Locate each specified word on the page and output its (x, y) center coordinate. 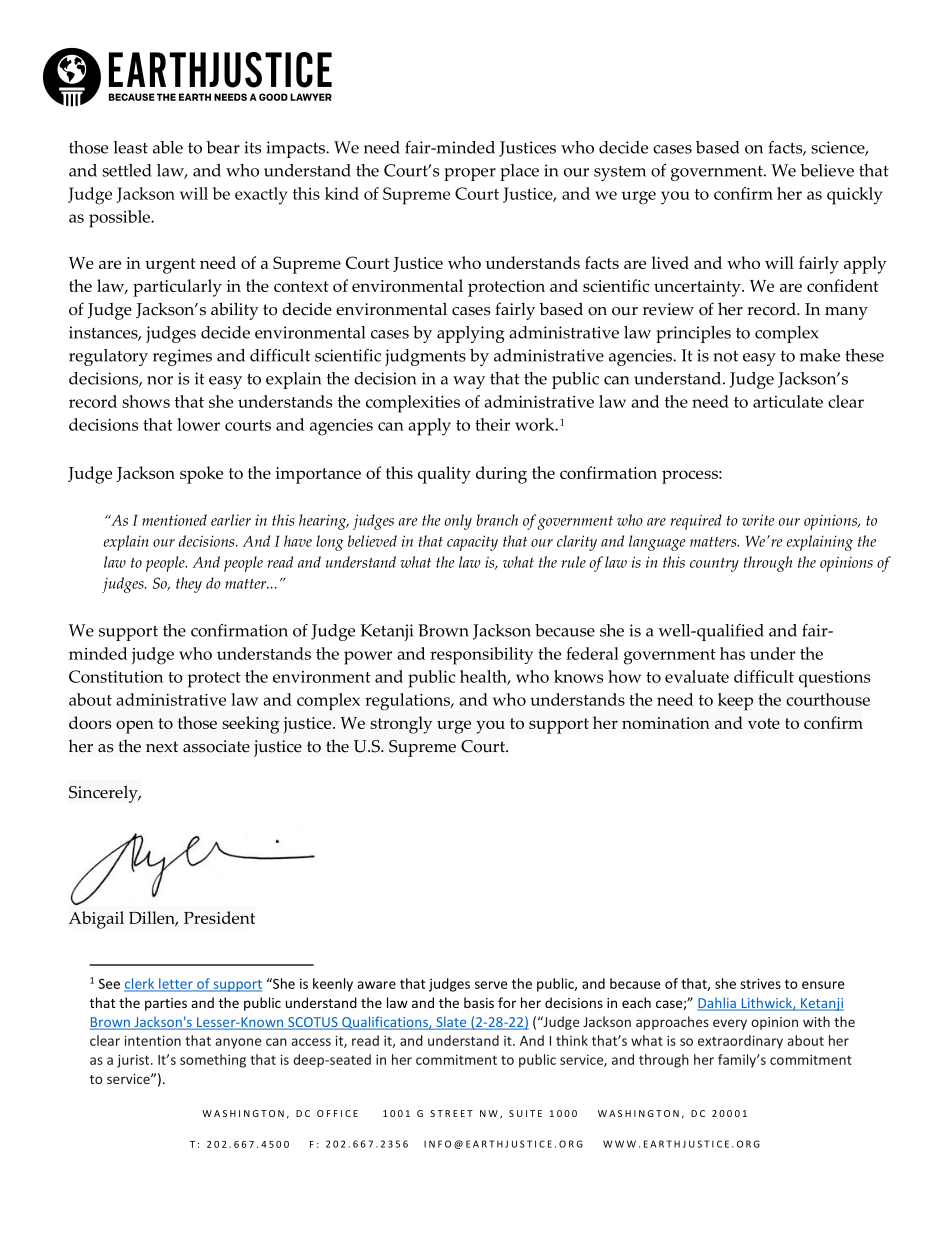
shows (146, 401)
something (213, 1061)
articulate (788, 401)
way (469, 382)
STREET (451, 1113)
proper (470, 174)
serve (491, 985)
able (168, 147)
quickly (855, 196)
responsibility (481, 656)
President (219, 917)
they (189, 585)
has (732, 653)
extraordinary (740, 1042)
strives (760, 983)
